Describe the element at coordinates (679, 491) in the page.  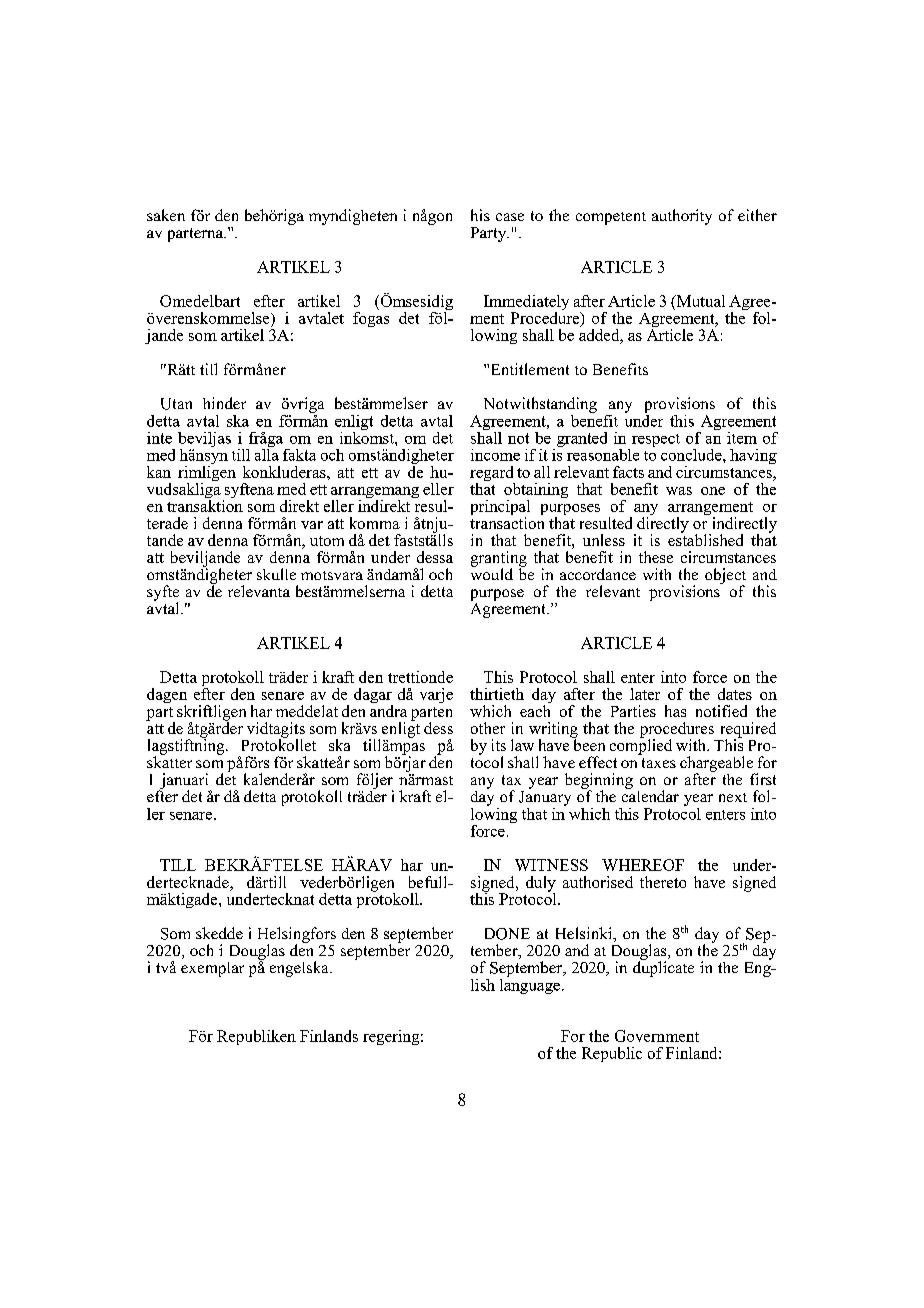
I see `was` at that location.
